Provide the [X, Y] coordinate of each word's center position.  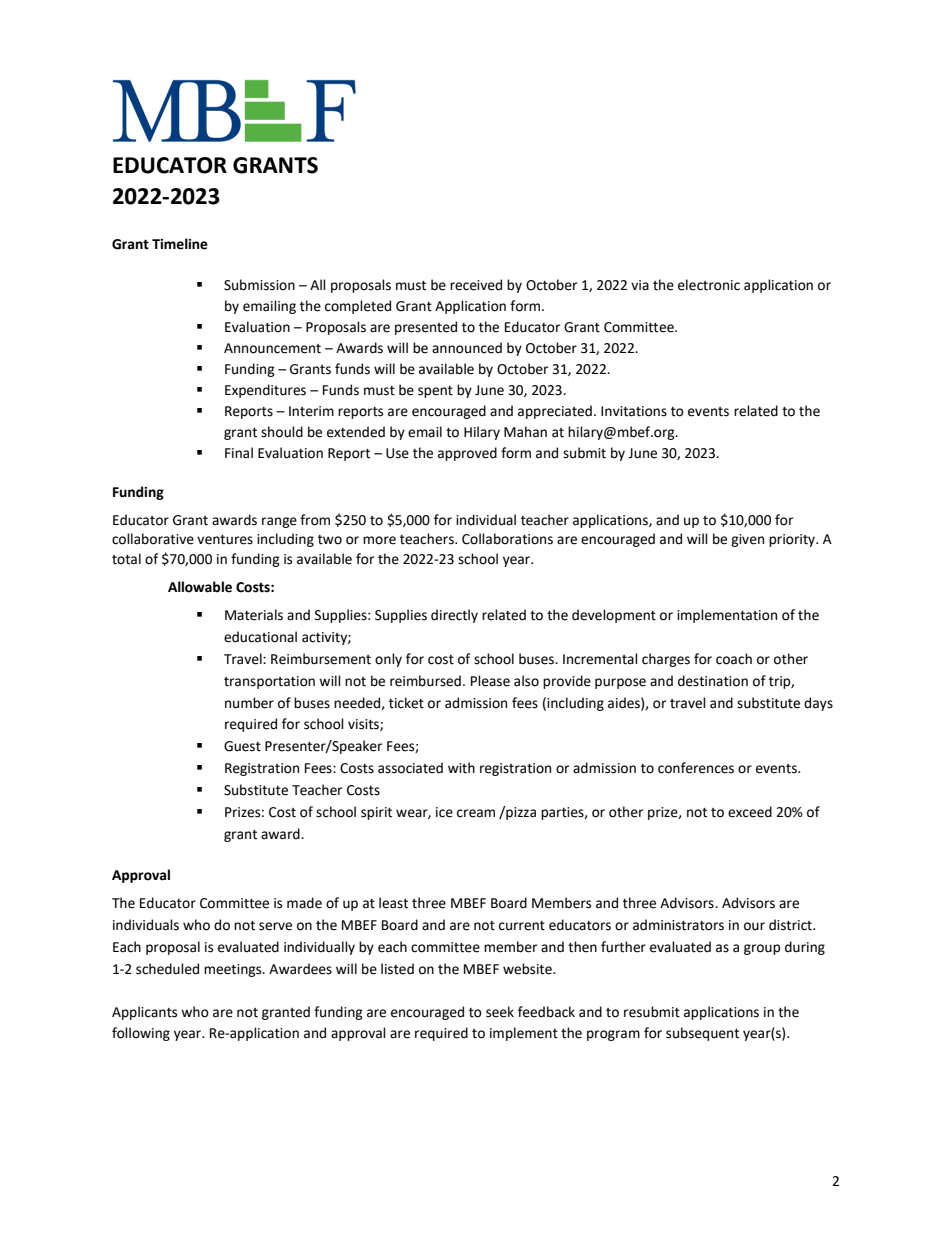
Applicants [144, 1013]
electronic [709, 285]
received [476, 285]
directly [454, 616]
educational [260, 637]
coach [734, 659]
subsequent [702, 1034]
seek [500, 1012]
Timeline [180, 244]
